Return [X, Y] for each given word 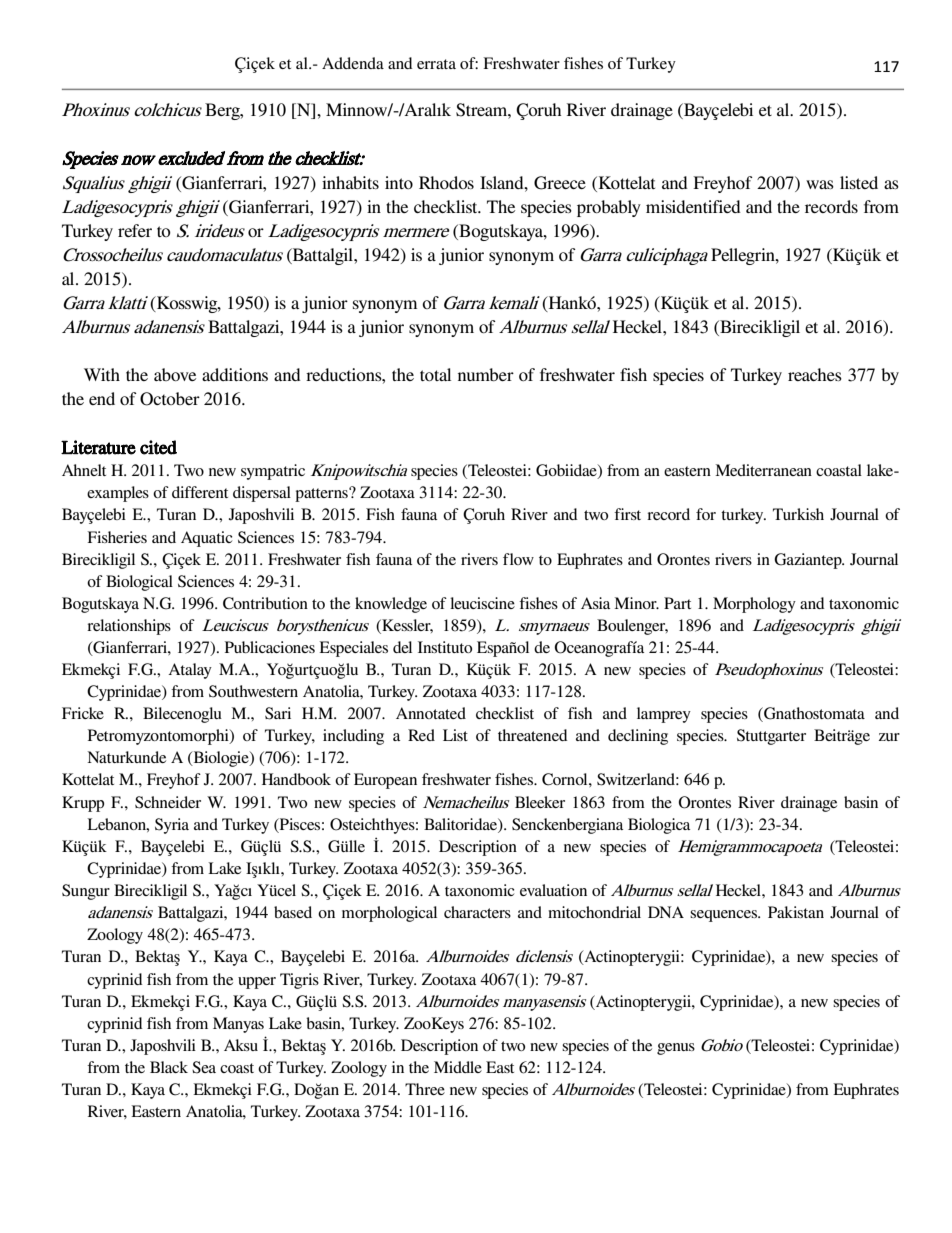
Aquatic [207, 539]
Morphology [754, 605]
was [820, 184]
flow [518, 559]
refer [135, 230]
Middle [458, 1067]
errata [436, 64]
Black [169, 1067]
